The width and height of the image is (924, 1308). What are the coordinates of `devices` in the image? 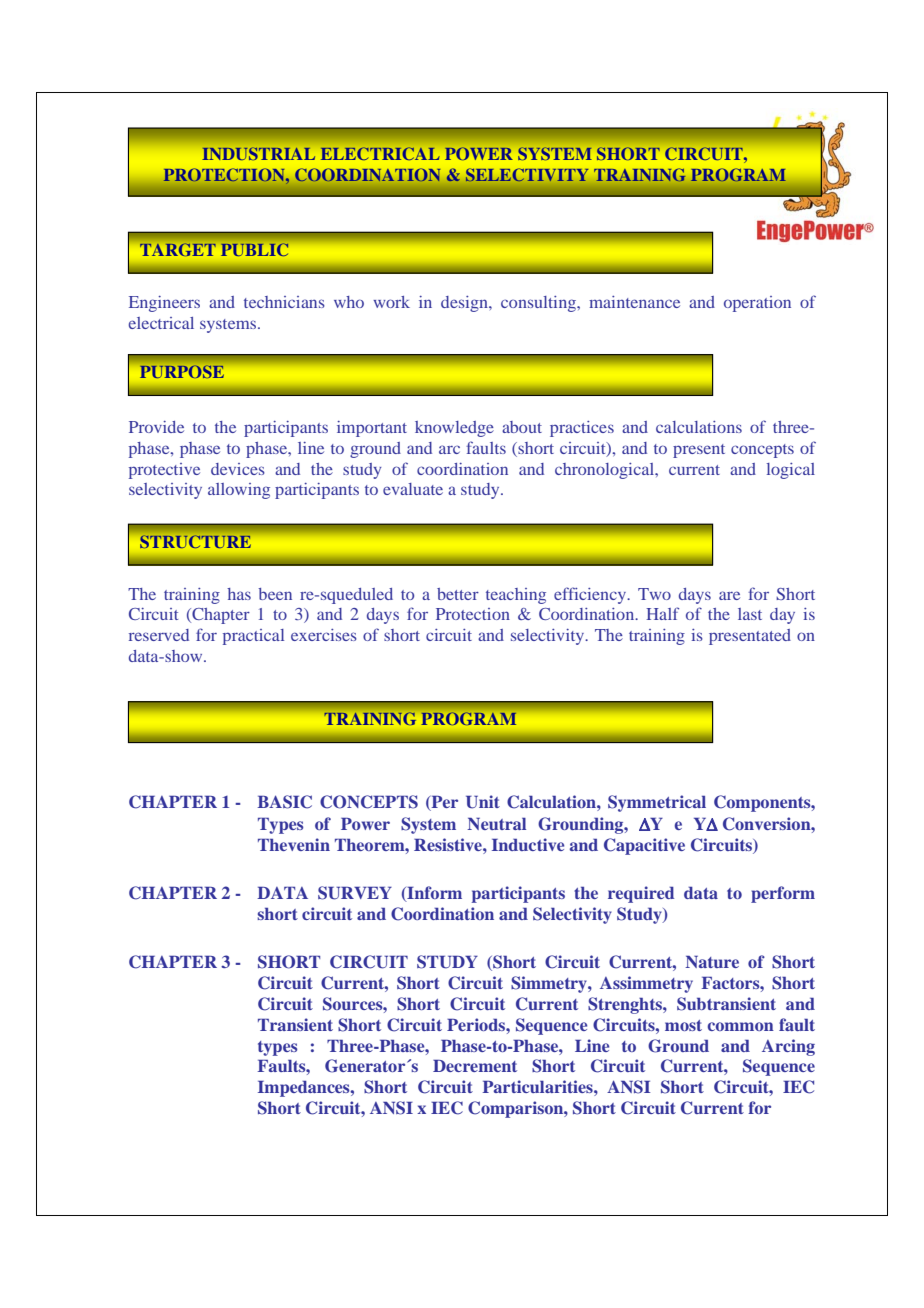 It's located at (238, 469).
